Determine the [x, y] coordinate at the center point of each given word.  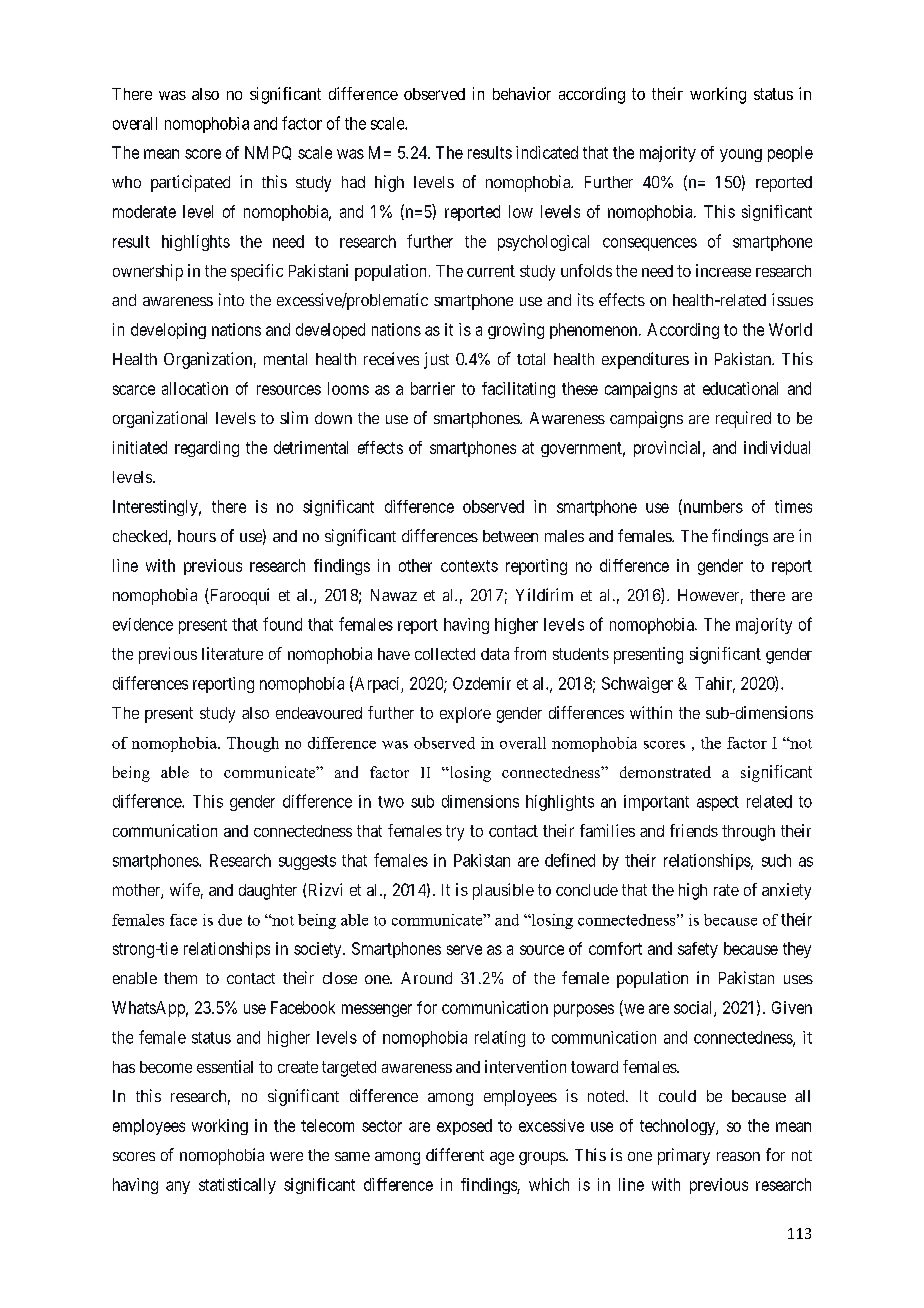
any [178, 1187]
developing [168, 331]
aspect [718, 803]
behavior [522, 93]
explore [465, 715]
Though [253, 744]
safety [698, 950]
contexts [469, 566]
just [436, 360]
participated [190, 183]
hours [197, 536]
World [790, 329]
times [793, 506]
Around [426, 978]
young [741, 155]
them [180, 978]
